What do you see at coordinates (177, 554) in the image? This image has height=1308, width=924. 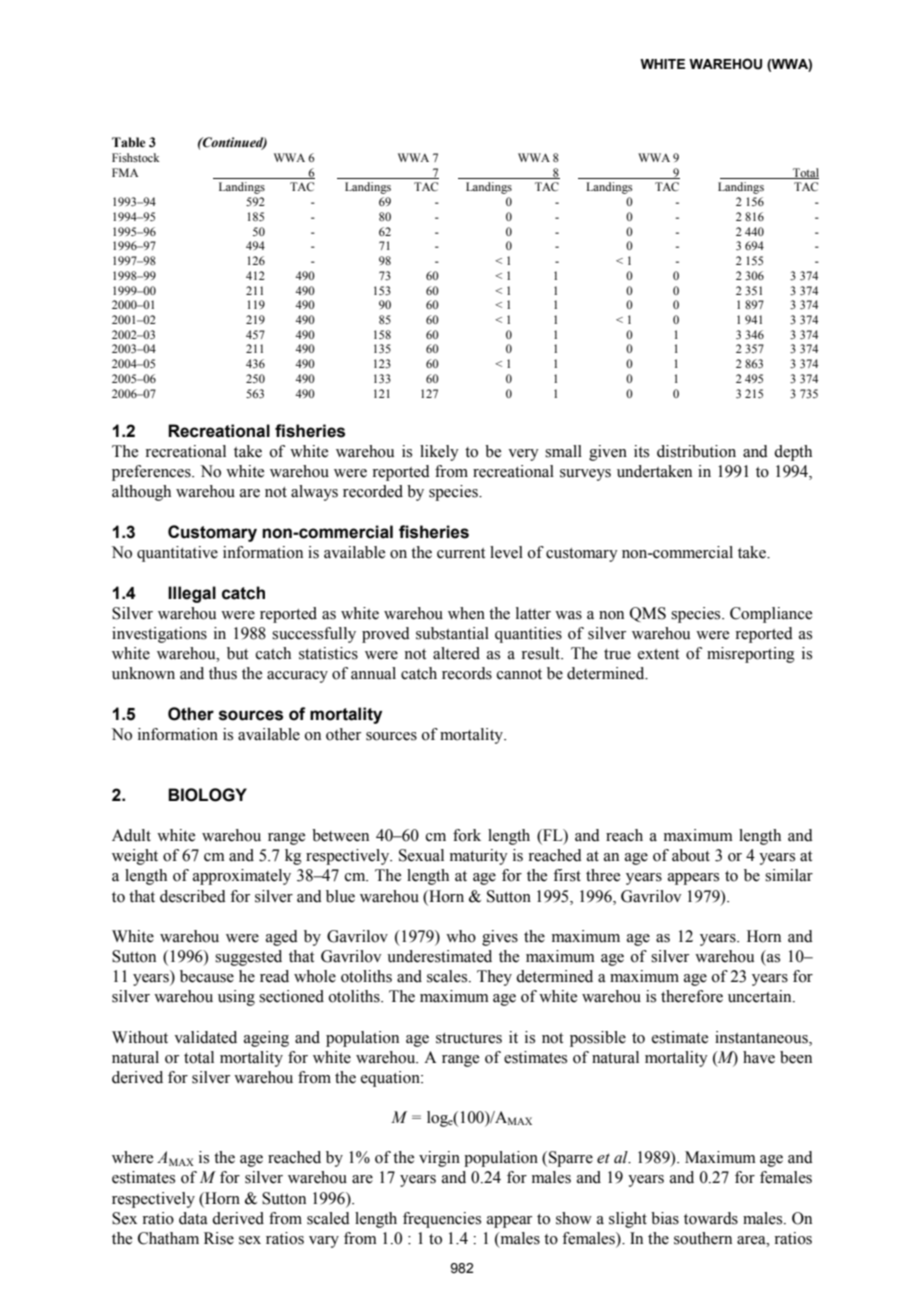 I see `quantitative` at bounding box center [177, 554].
